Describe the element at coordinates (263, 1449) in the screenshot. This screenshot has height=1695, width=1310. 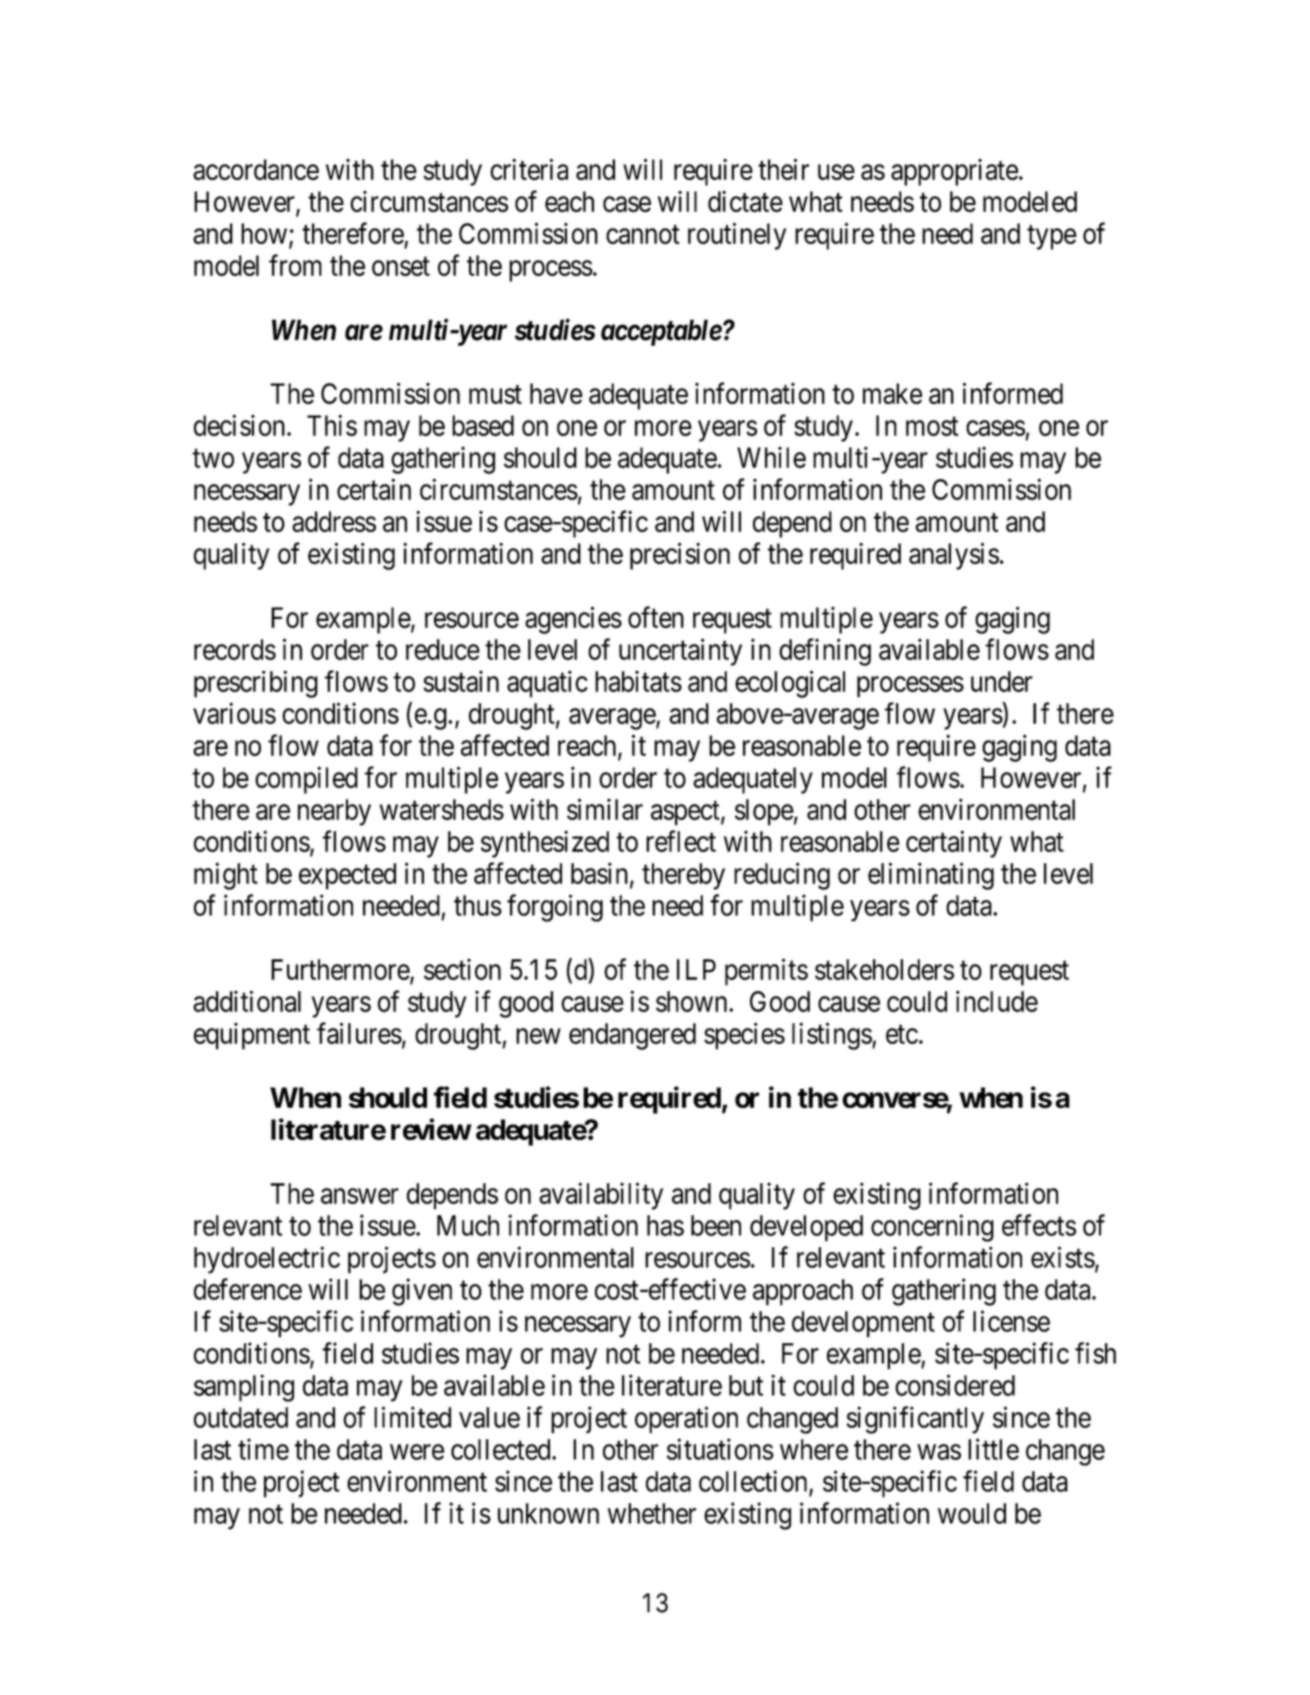
I see `time` at that location.
